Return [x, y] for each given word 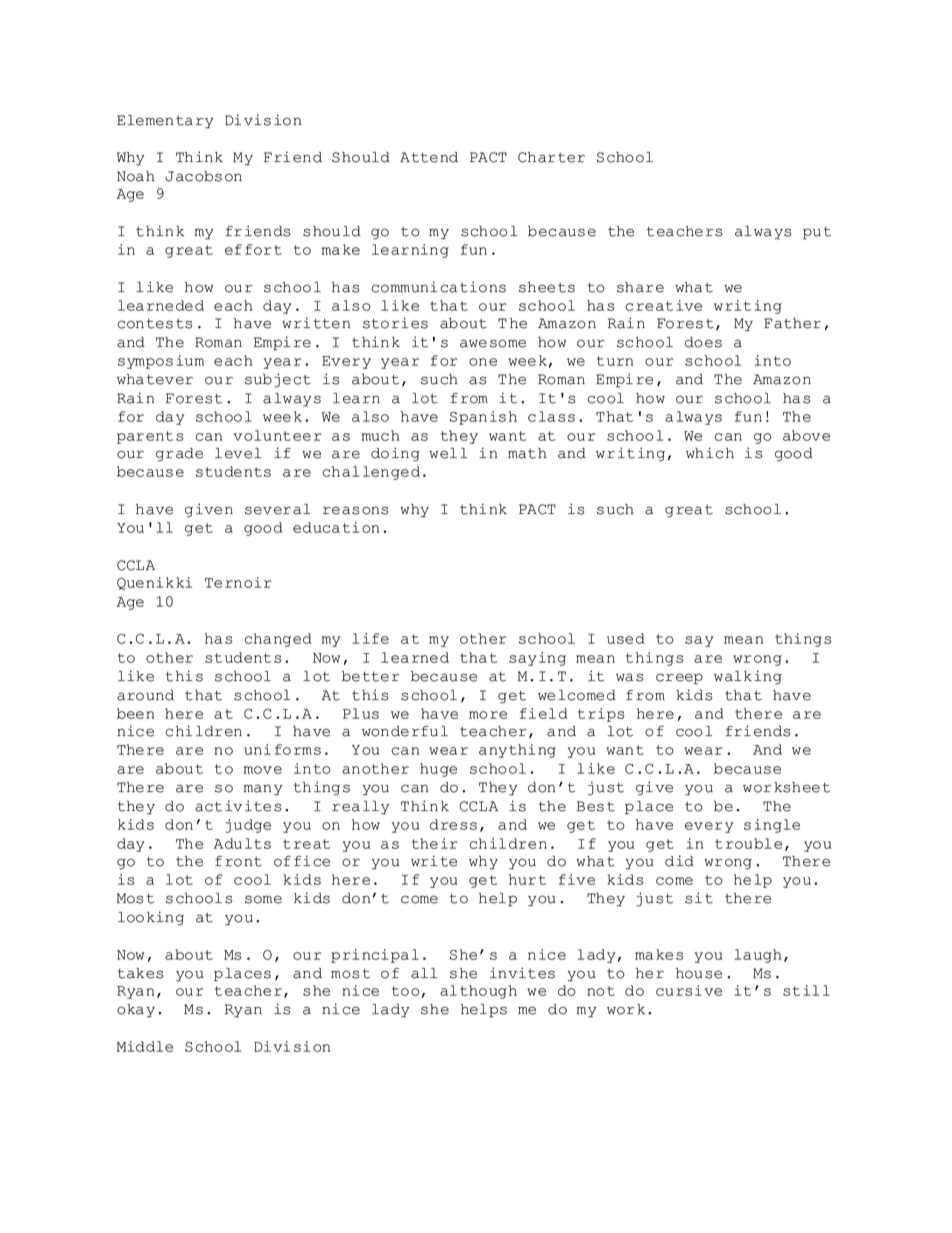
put [817, 233]
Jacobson [203, 176]
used [626, 638]
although [478, 992]
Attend [429, 157]
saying [537, 659]
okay [136, 1011]
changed [278, 640]
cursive [689, 990]
